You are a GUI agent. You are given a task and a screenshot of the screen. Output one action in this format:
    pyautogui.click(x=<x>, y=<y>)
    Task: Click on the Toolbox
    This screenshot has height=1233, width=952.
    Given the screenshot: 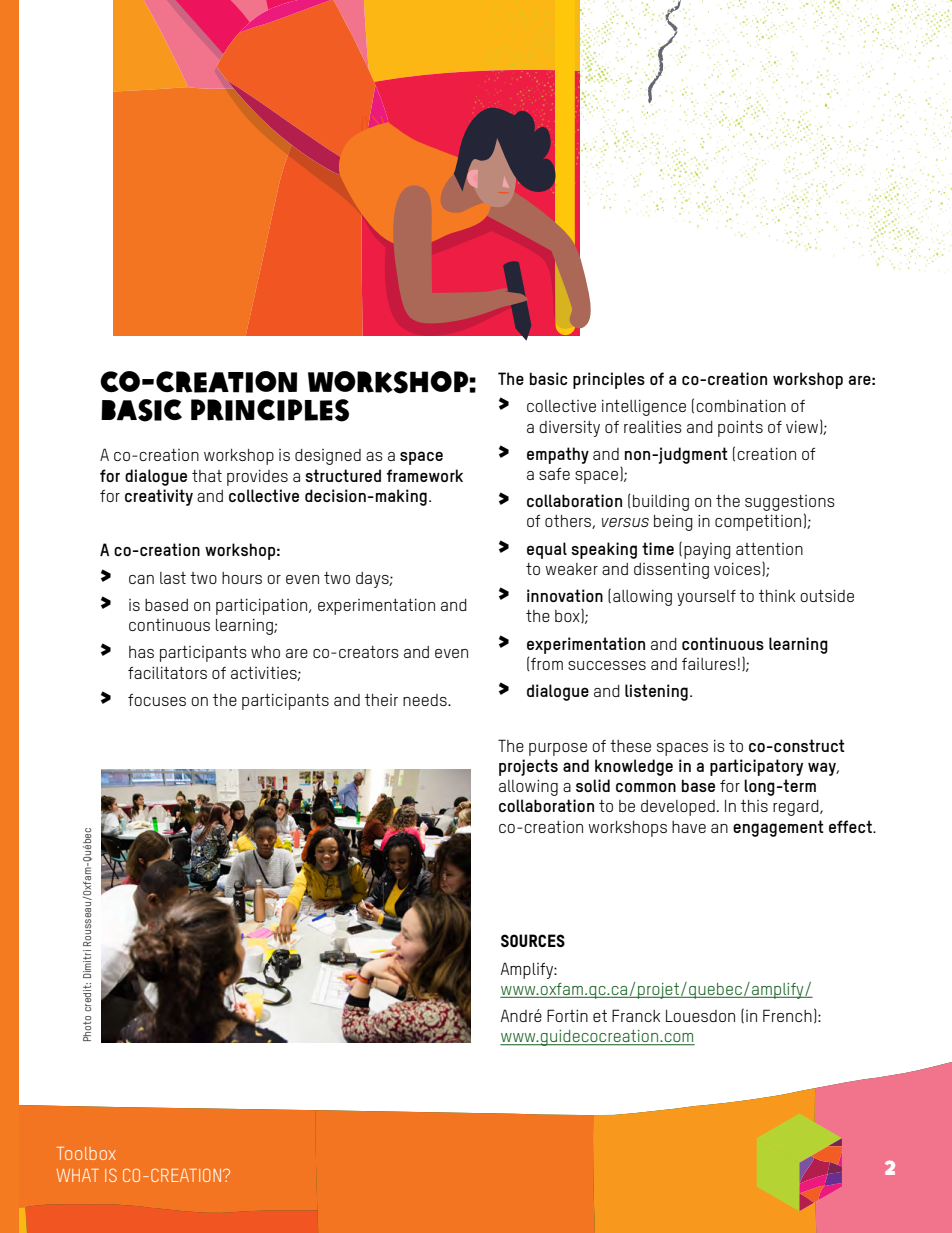 What is the action you would take?
    pyautogui.click(x=86, y=1153)
